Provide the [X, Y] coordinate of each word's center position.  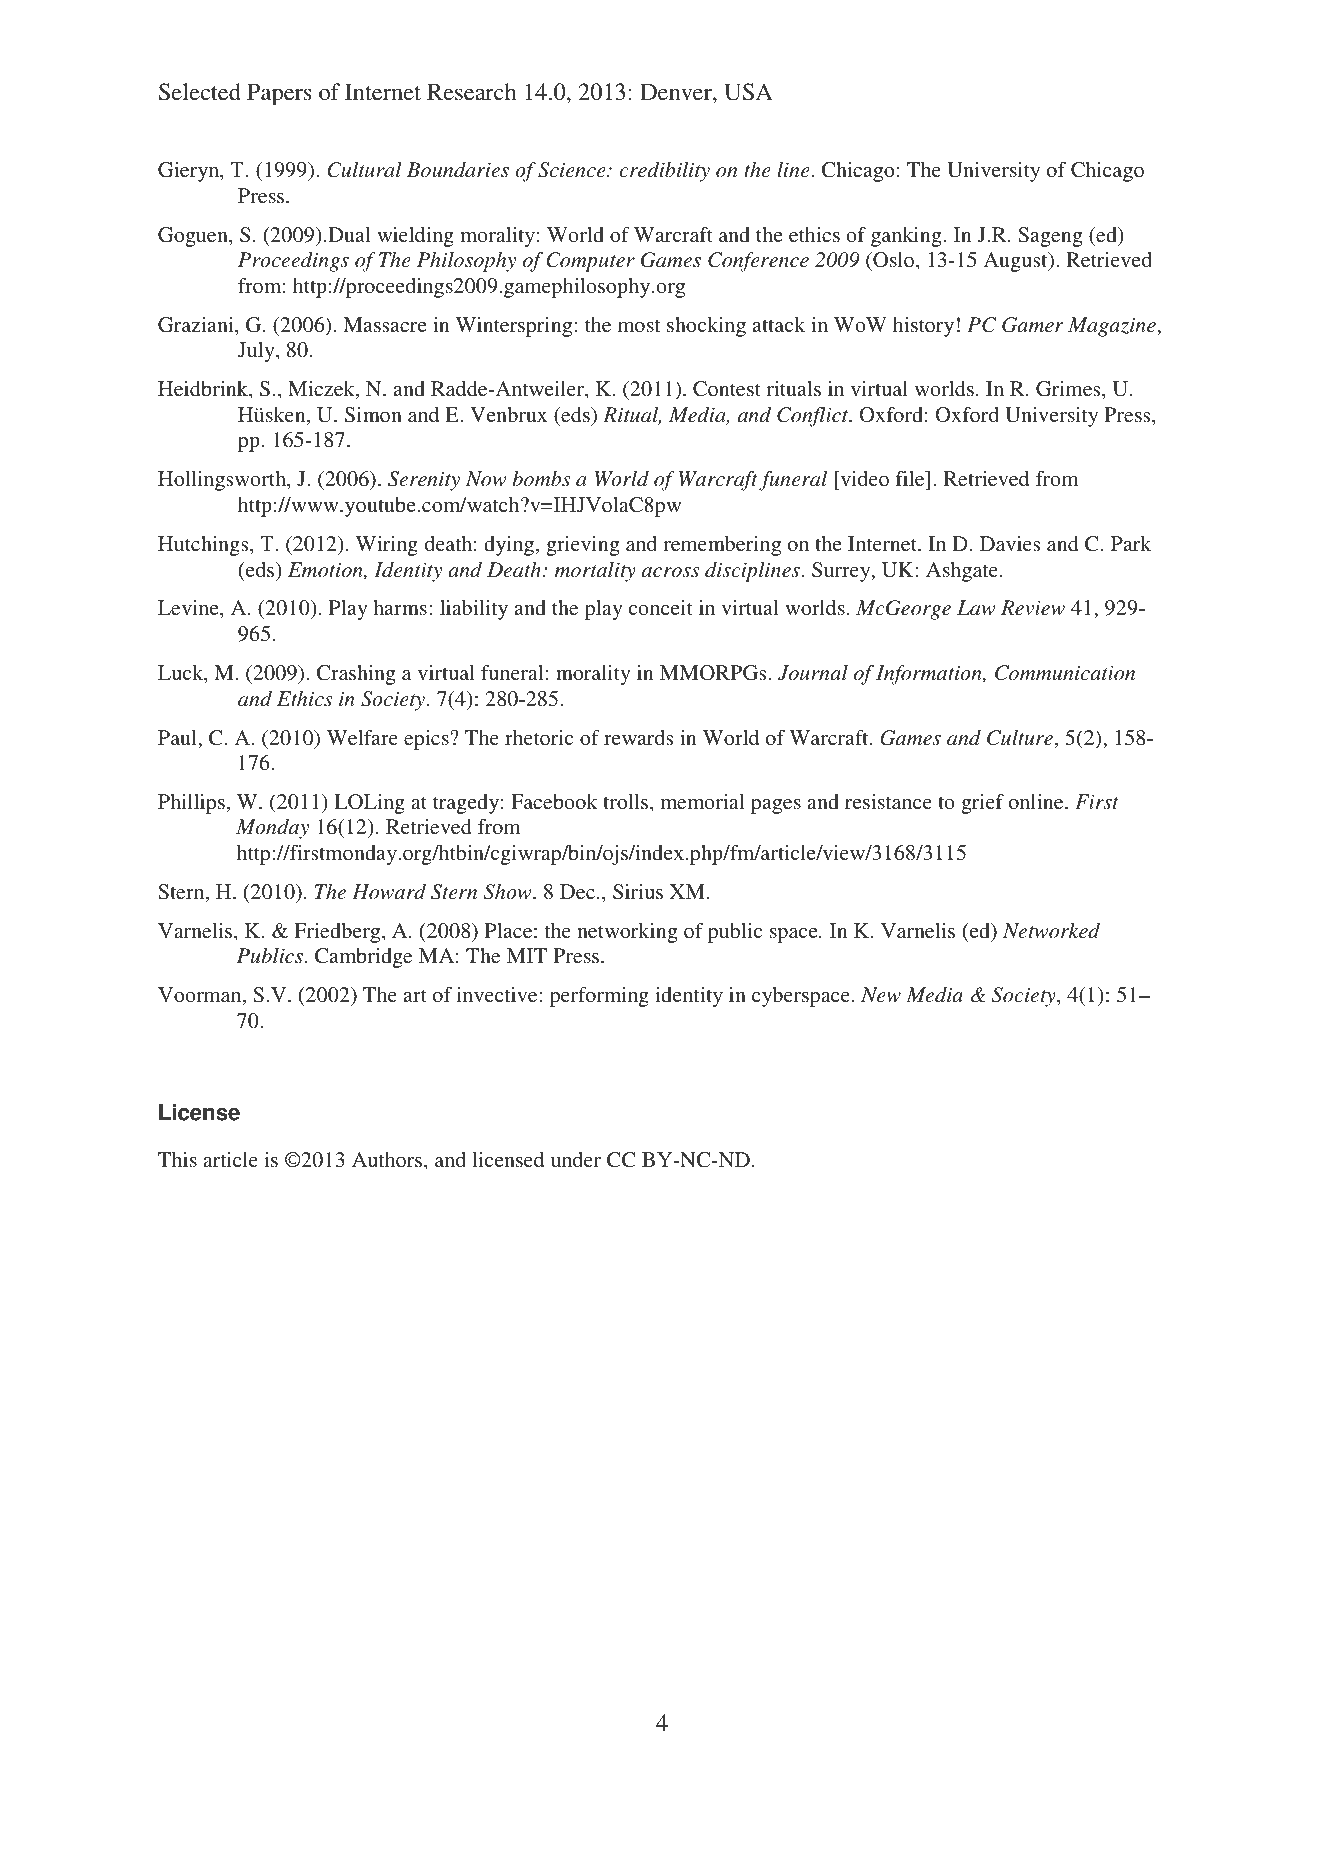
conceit [661, 607]
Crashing [356, 675]
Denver [677, 92]
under [576, 1159]
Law [976, 608]
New [881, 994]
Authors [388, 1161]
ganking [907, 237]
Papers [279, 94]
